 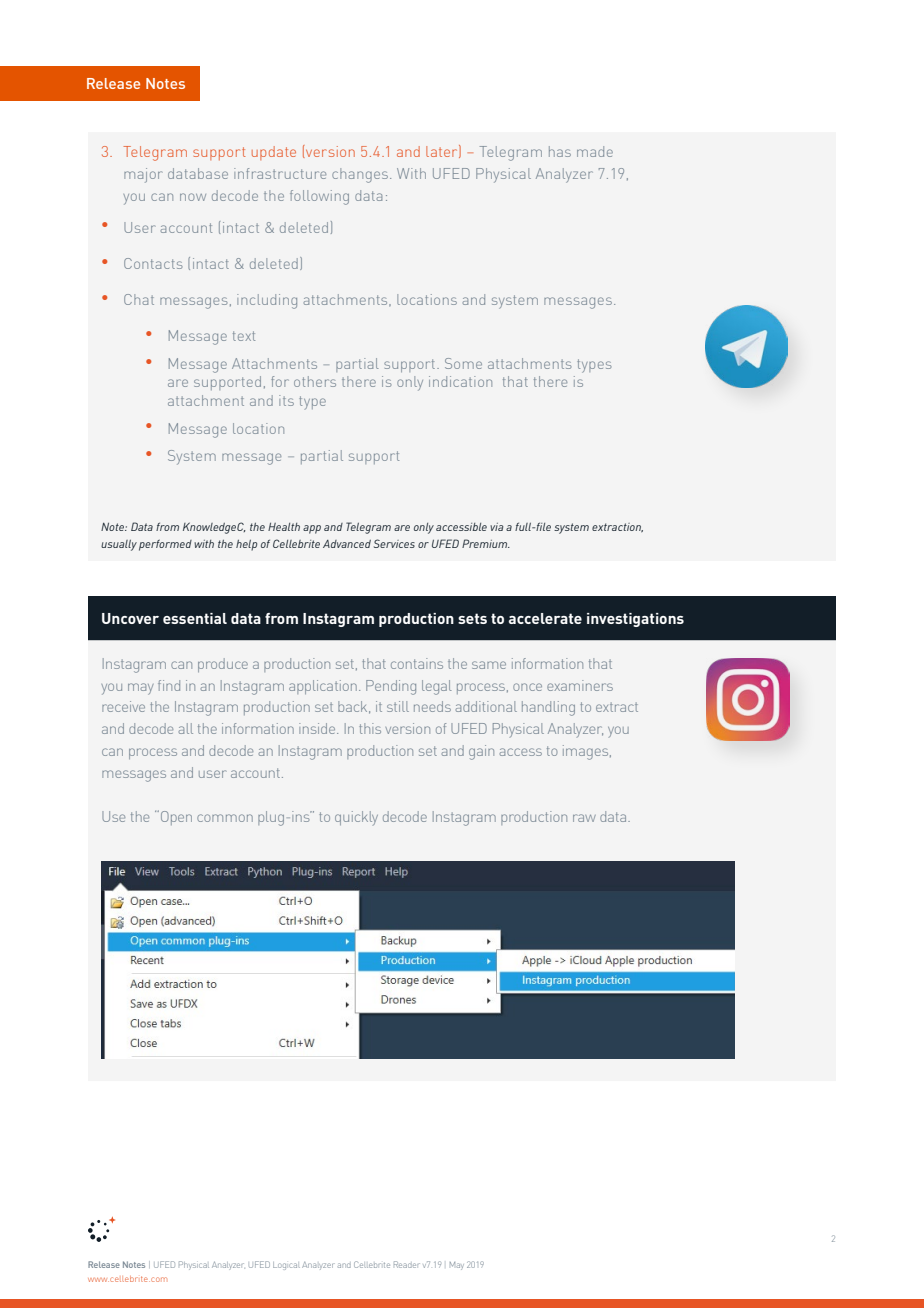 I want to click on Logical, so click(x=286, y=1266).
